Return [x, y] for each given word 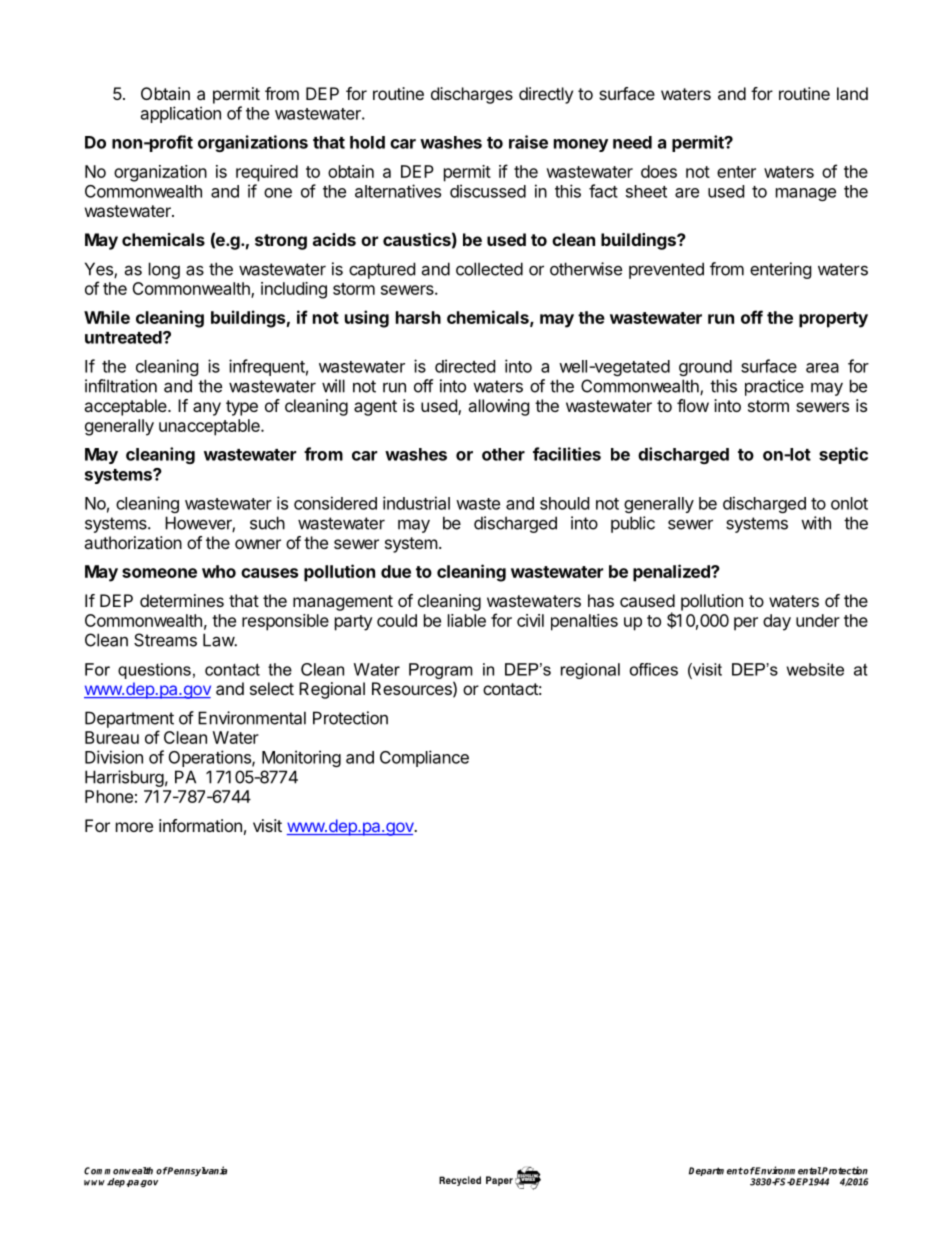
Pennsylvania [197, 1171]
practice [774, 387]
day [777, 622]
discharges [472, 95]
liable [467, 620]
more [134, 827]
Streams [165, 640]
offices [654, 669]
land [852, 93]
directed [465, 366]
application [181, 114]
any [207, 409]
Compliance [424, 758]
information [200, 825]
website [815, 669]
